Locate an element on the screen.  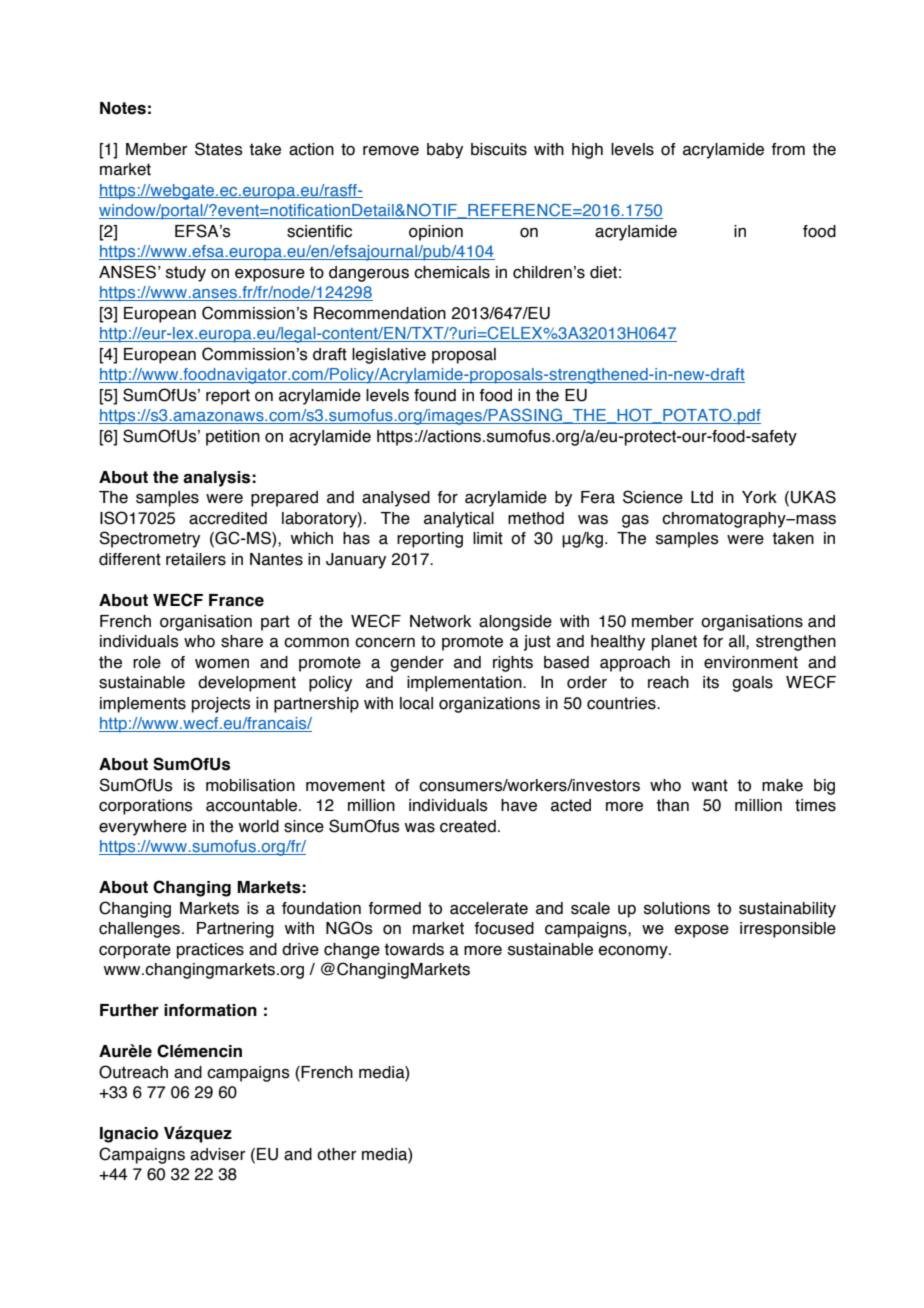
Network is located at coordinates (440, 621).
